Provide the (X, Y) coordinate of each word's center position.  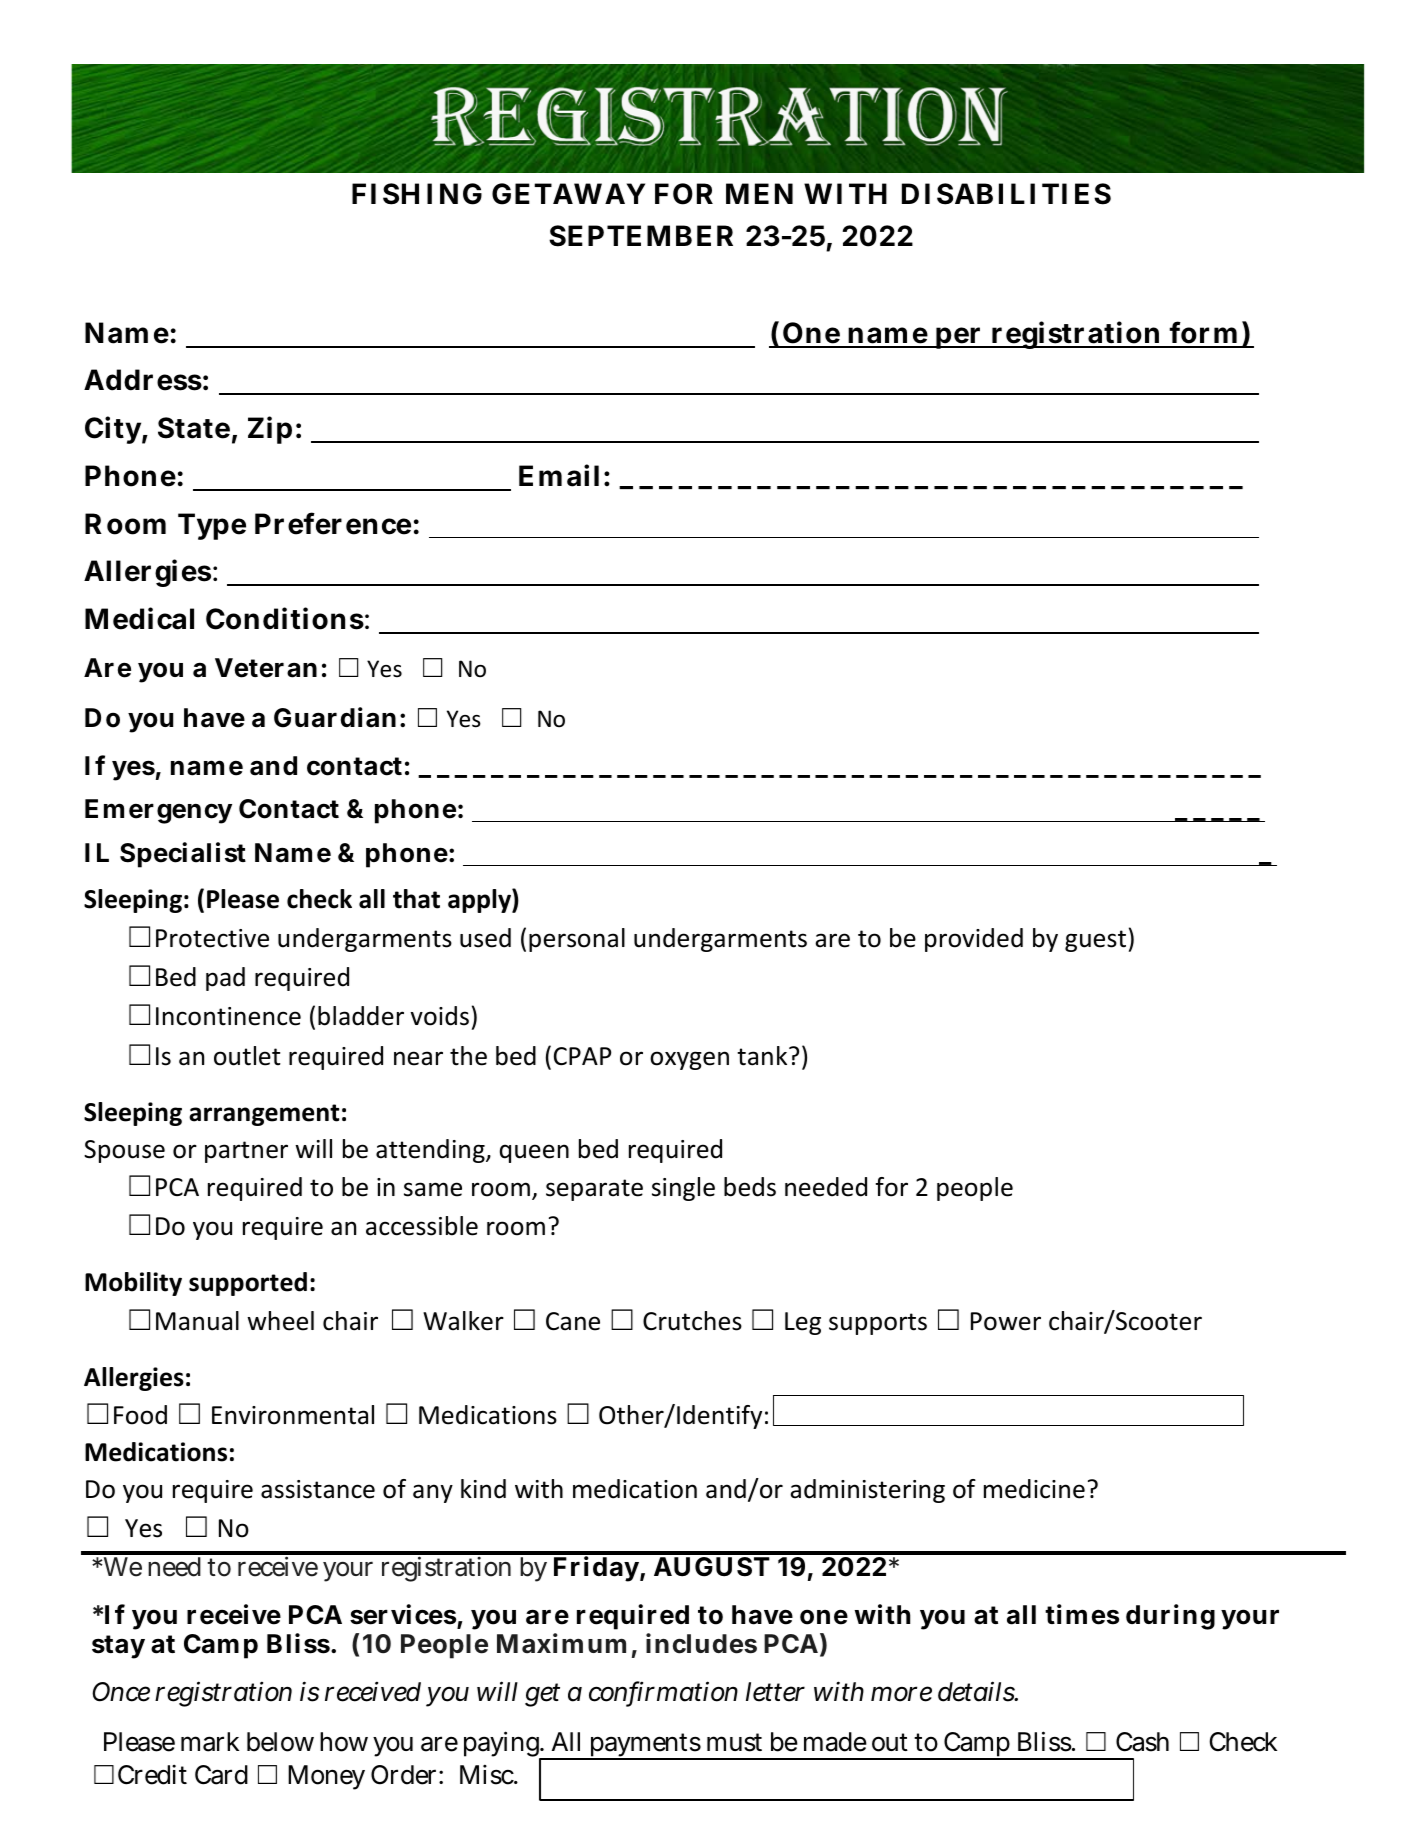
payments (647, 1746)
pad (225, 979)
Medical (139, 618)
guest (1095, 941)
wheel (280, 1321)
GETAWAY (568, 194)
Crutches (692, 1321)
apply (480, 901)
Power (1006, 1321)
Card (221, 1775)
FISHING (417, 194)
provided (974, 940)
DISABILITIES (1006, 194)
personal (577, 940)
